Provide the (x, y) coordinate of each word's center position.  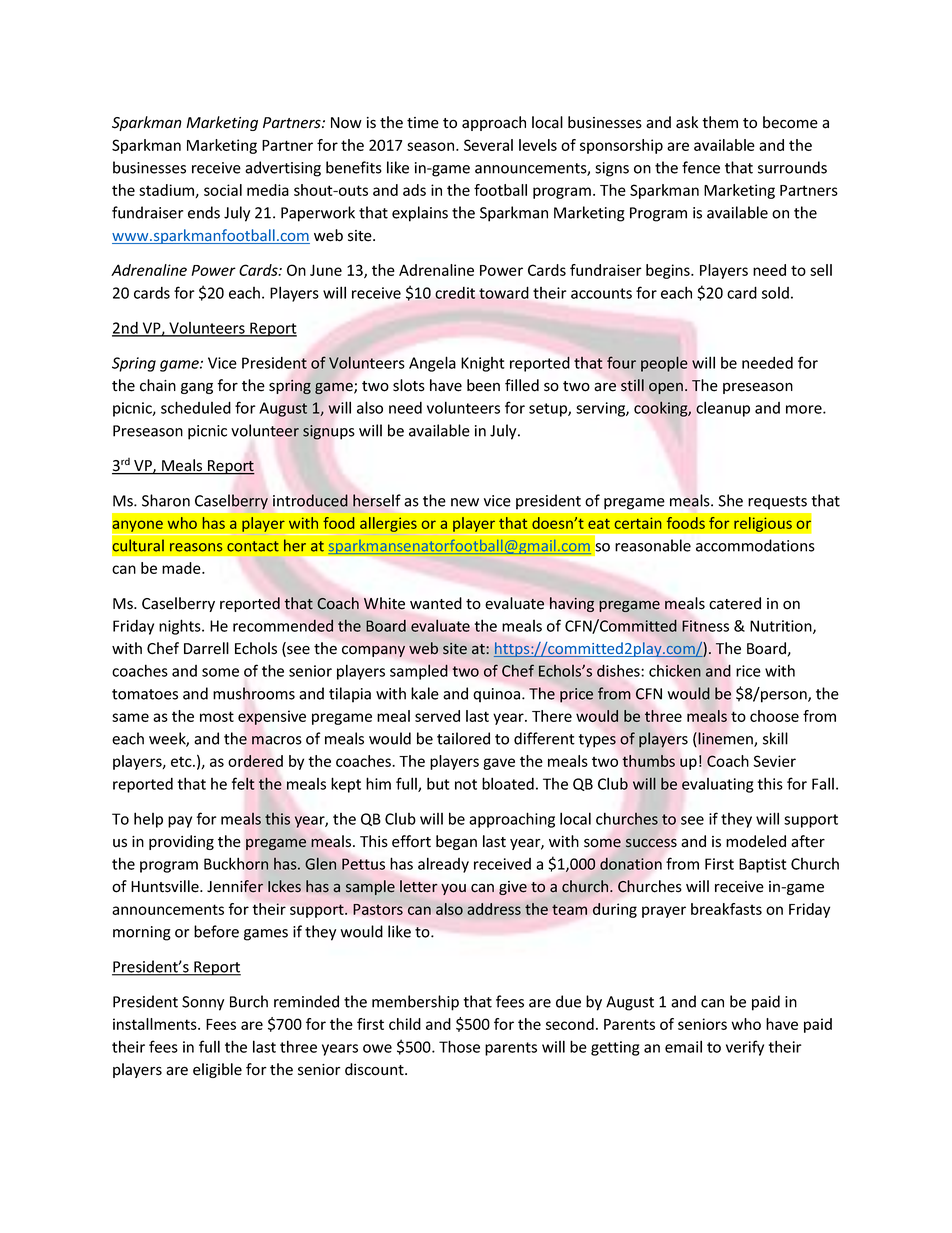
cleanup (723, 409)
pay (180, 822)
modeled (756, 841)
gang (197, 388)
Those (459, 1046)
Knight (483, 364)
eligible (217, 1070)
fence (701, 167)
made (182, 568)
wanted (436, 603)
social (223, 190)
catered (735, 603)
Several (488, 145)
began (456, 842)
